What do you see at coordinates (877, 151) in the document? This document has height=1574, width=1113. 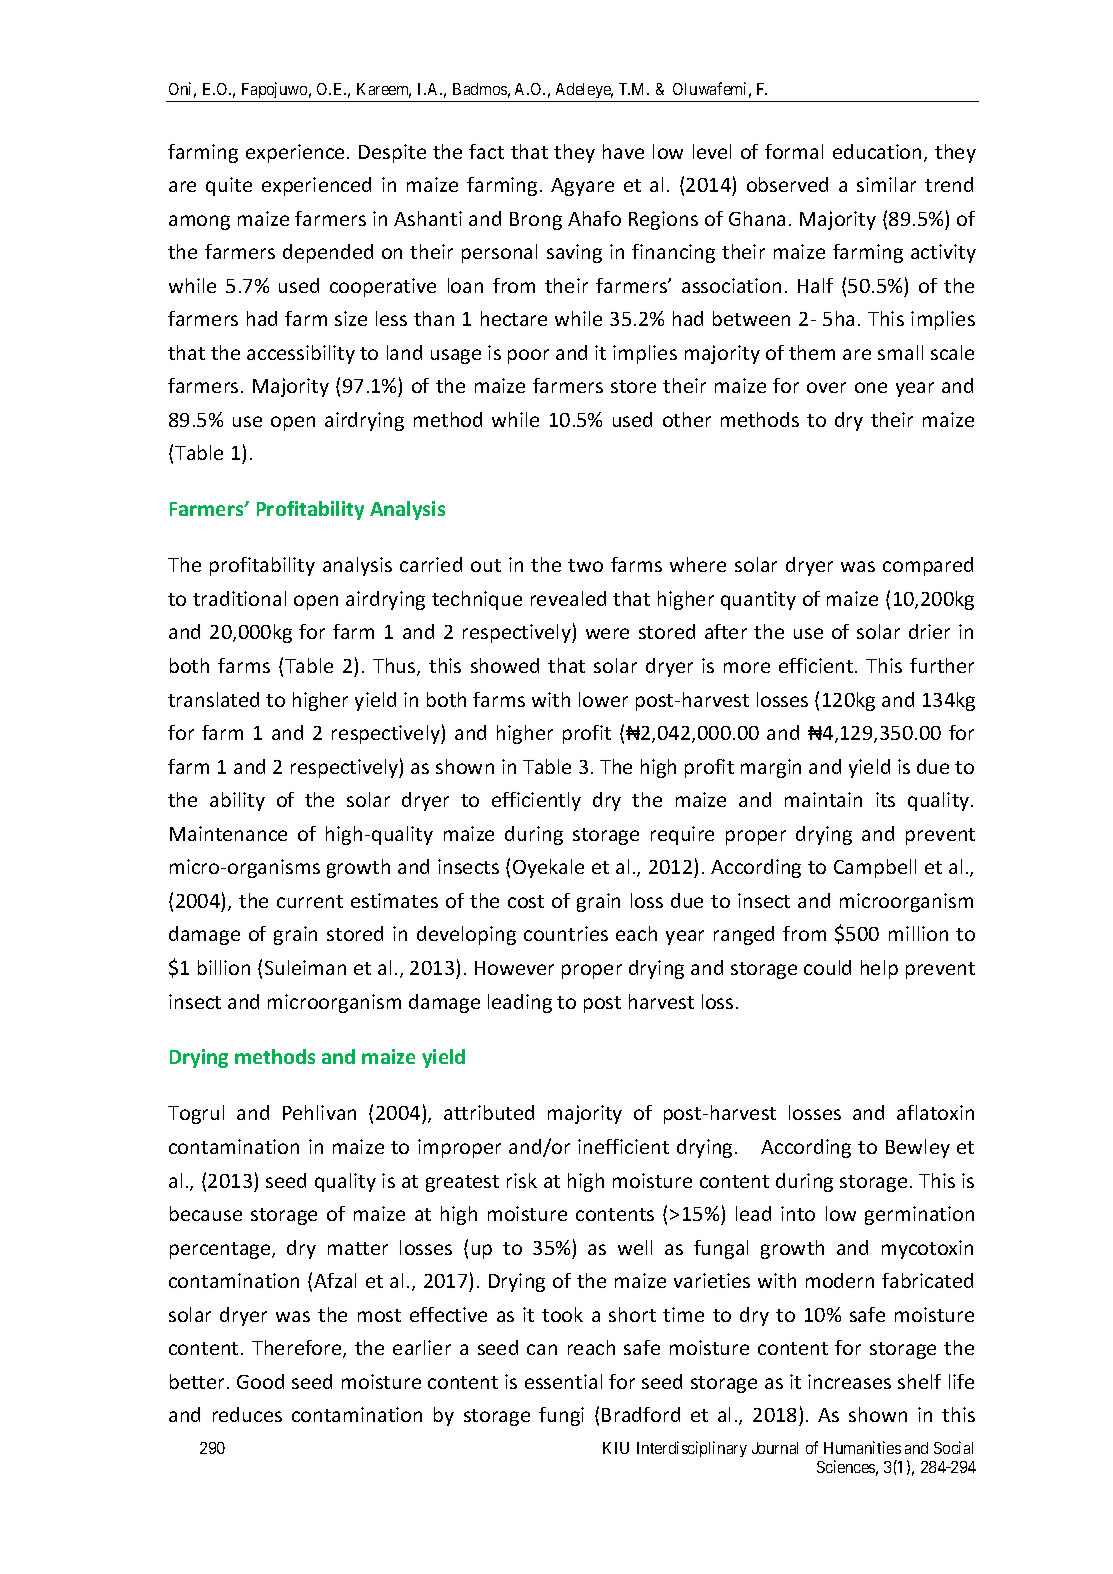 I see `education` at bounding box center [877, 151].
